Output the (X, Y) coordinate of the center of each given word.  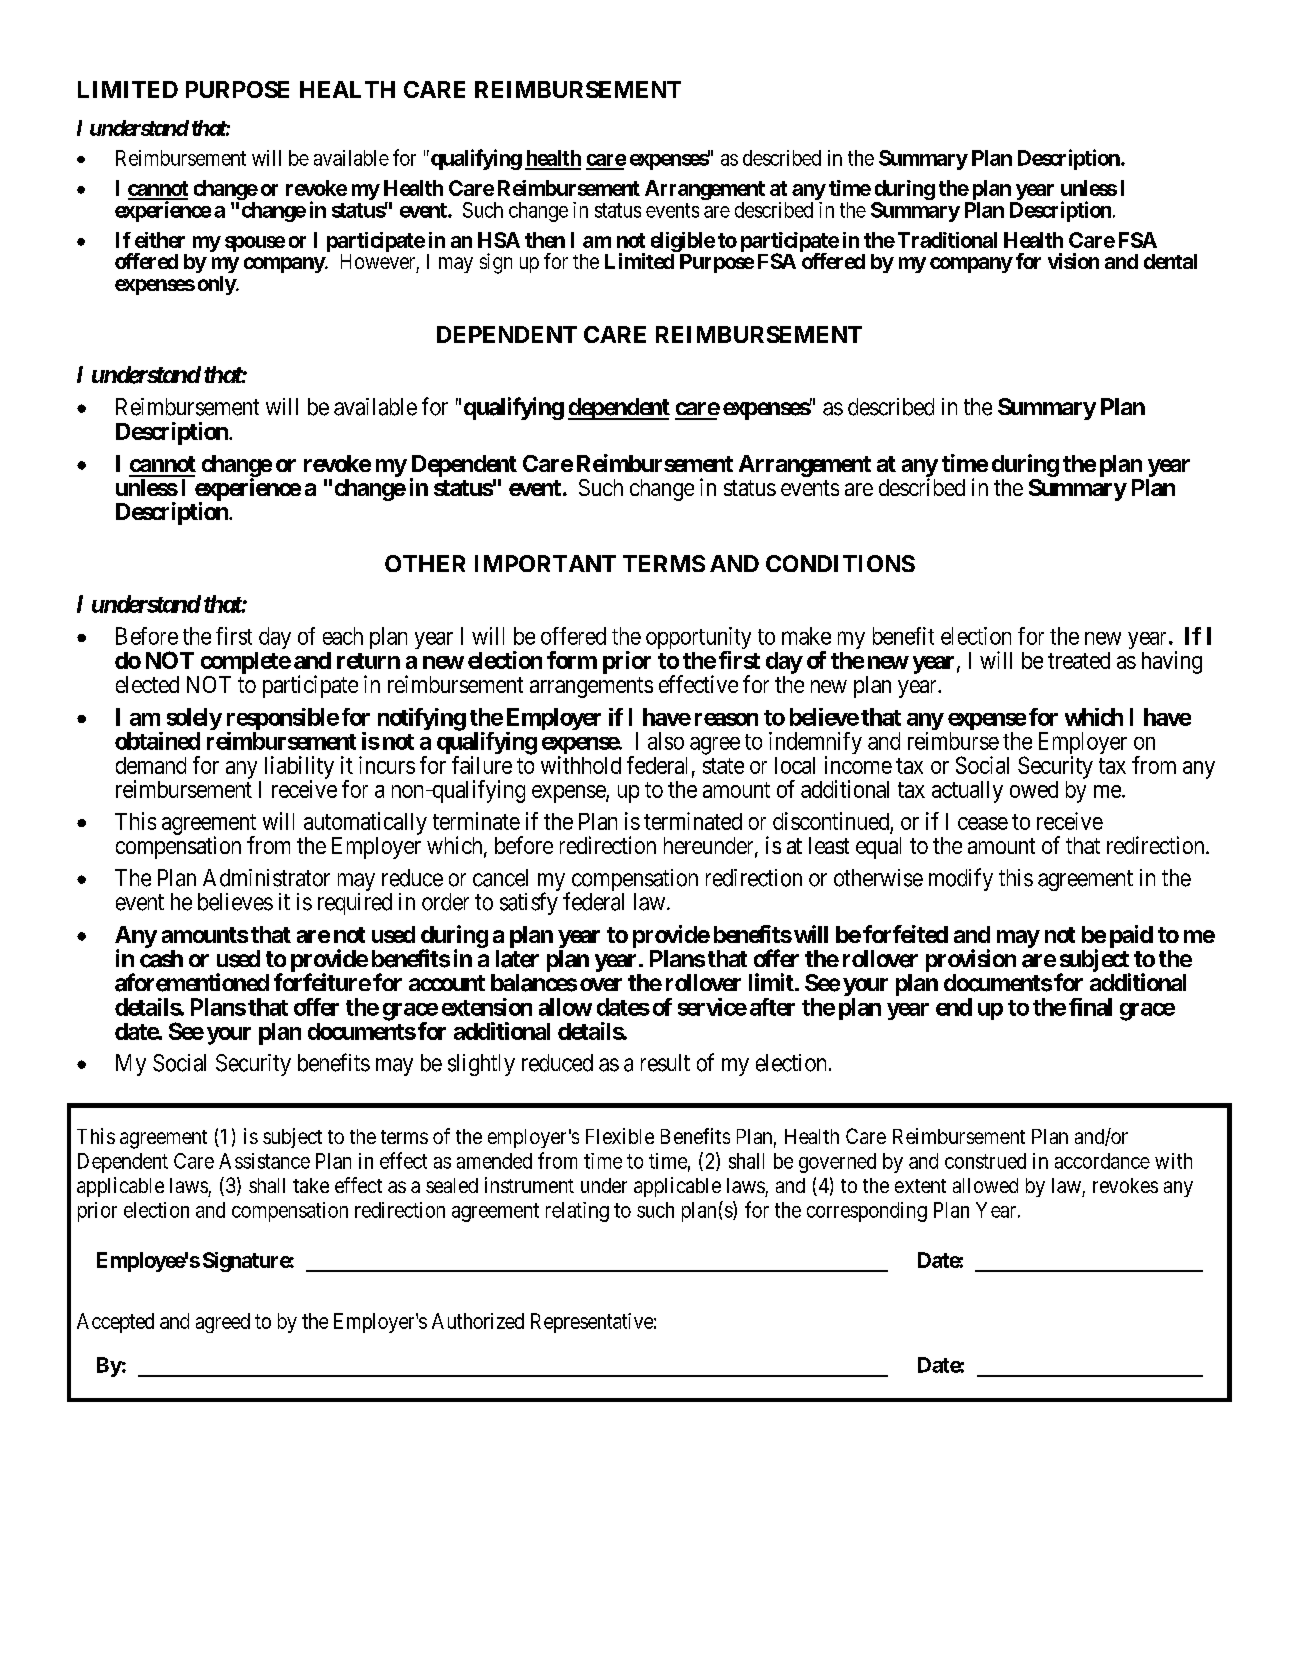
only (217, 285)
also (666, 741)
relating (577, 1212)
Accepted (115, 1323)
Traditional (947, 240)
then (545, 240)
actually (967, 792)
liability (299, 768)
